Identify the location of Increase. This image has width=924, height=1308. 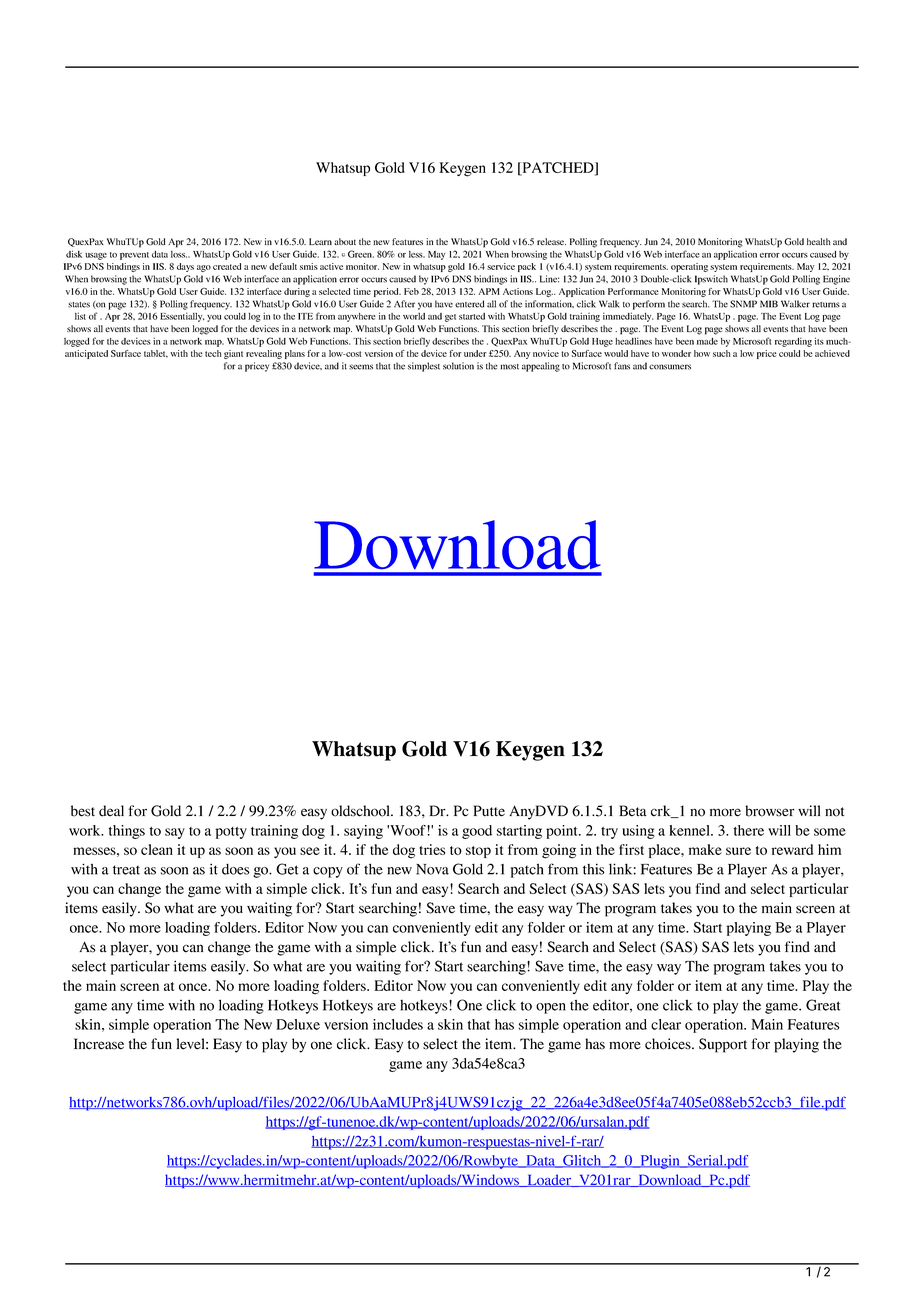
(99, 1044).
